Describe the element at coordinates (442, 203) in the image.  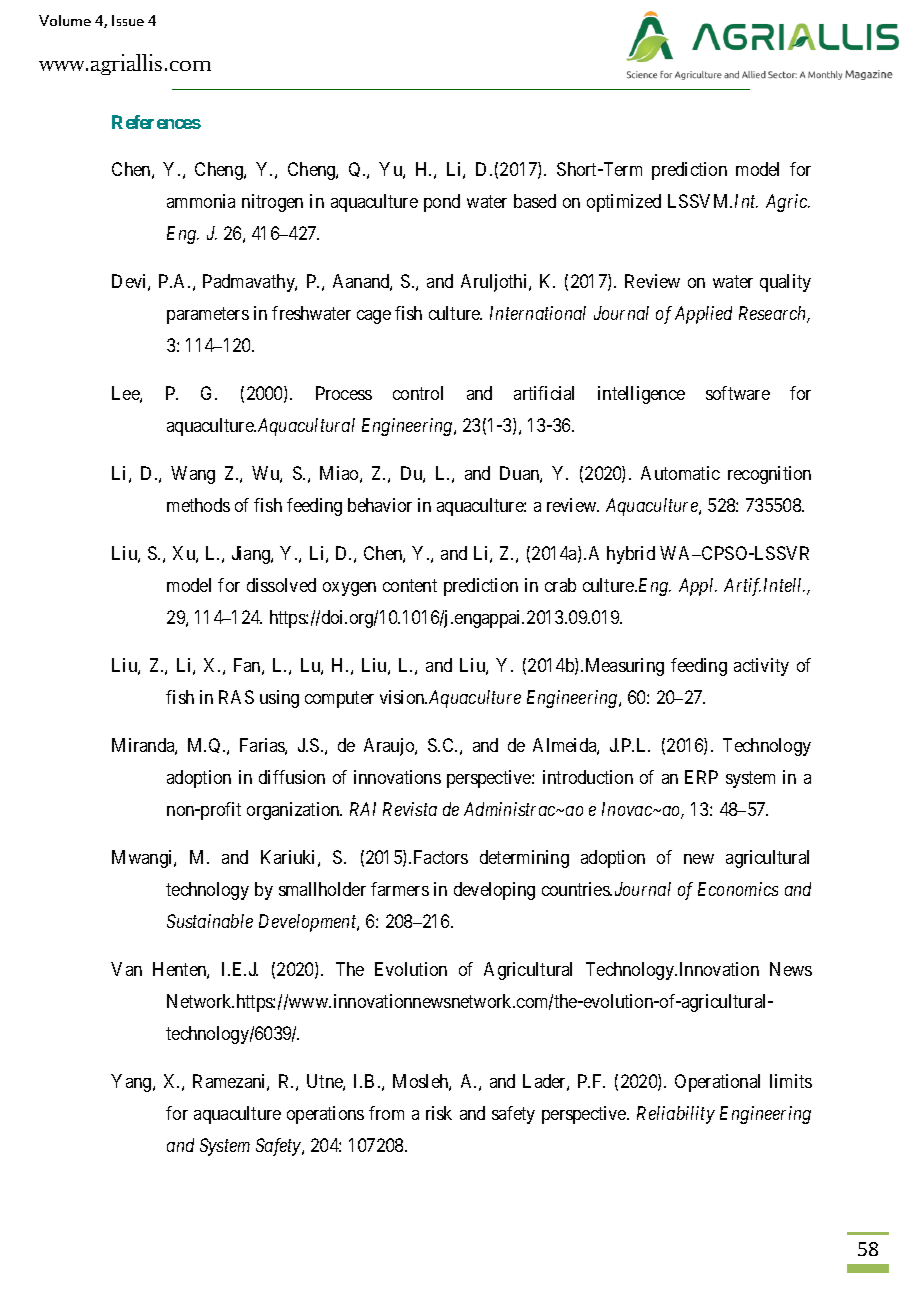
I see `pond` at that location.
